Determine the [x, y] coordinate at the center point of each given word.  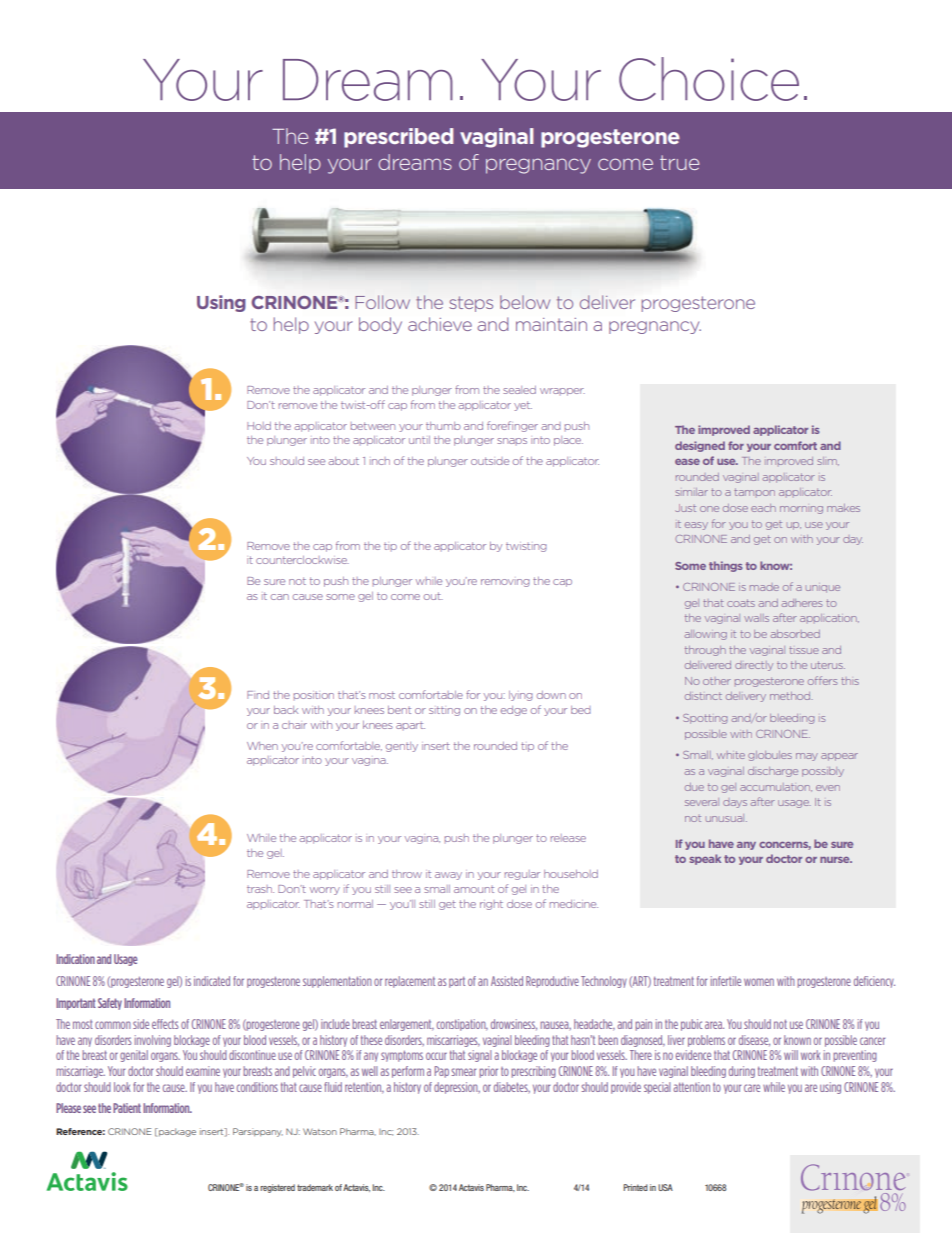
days [735, 804]
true [679, 162]
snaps [512, 441]
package [176, 1132]
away [448, 876]
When [262, 746]
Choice [709, 79]
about [343, 461]
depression [457, 1088]
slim [828, 461]
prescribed [398, 138]
